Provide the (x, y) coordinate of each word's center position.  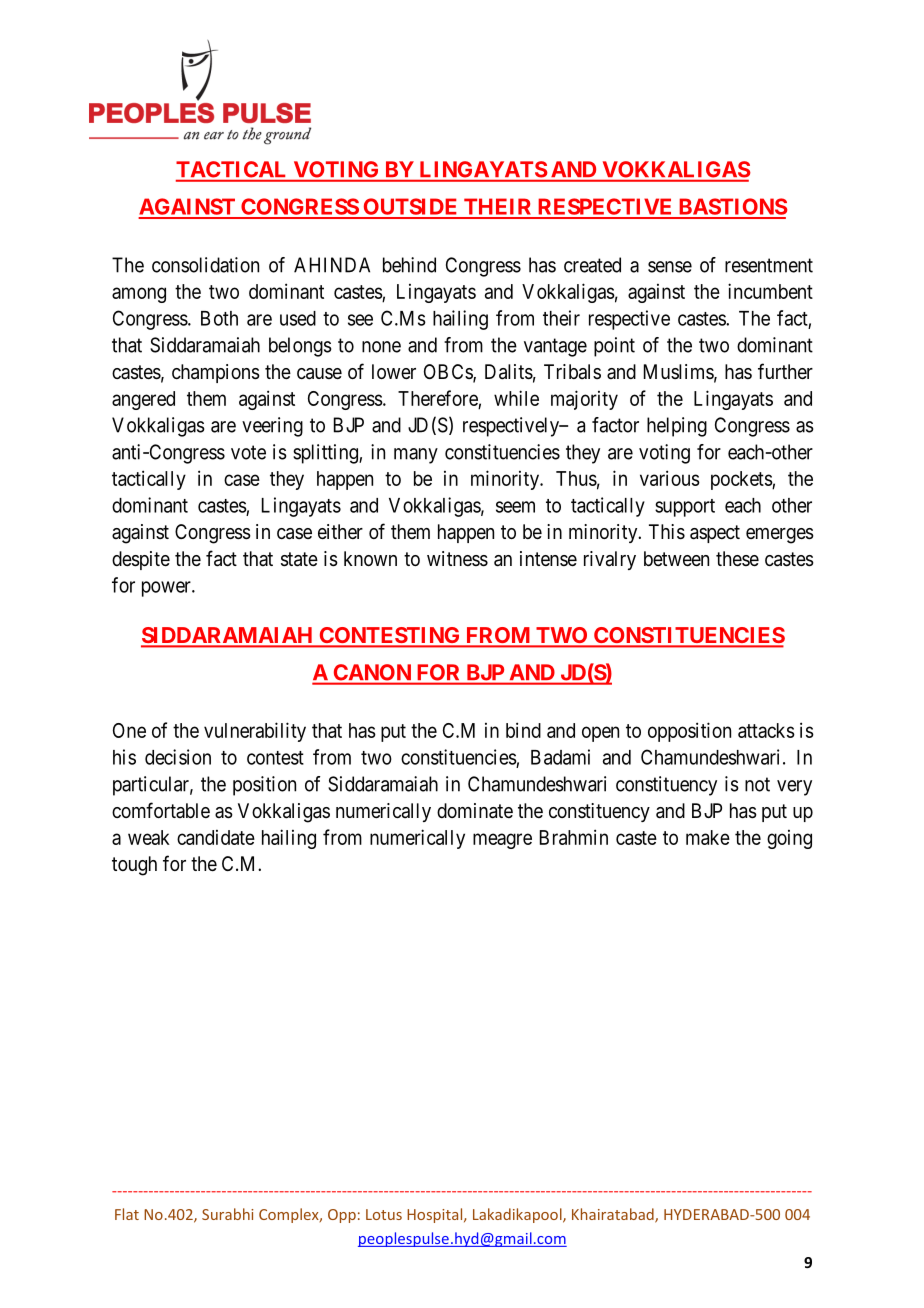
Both (219, 318)
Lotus (384, 1214)
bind (523, 730)
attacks (766, 730)
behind (409, 265)
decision (178, 757)
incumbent (770, 291)
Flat (127, 1214)
